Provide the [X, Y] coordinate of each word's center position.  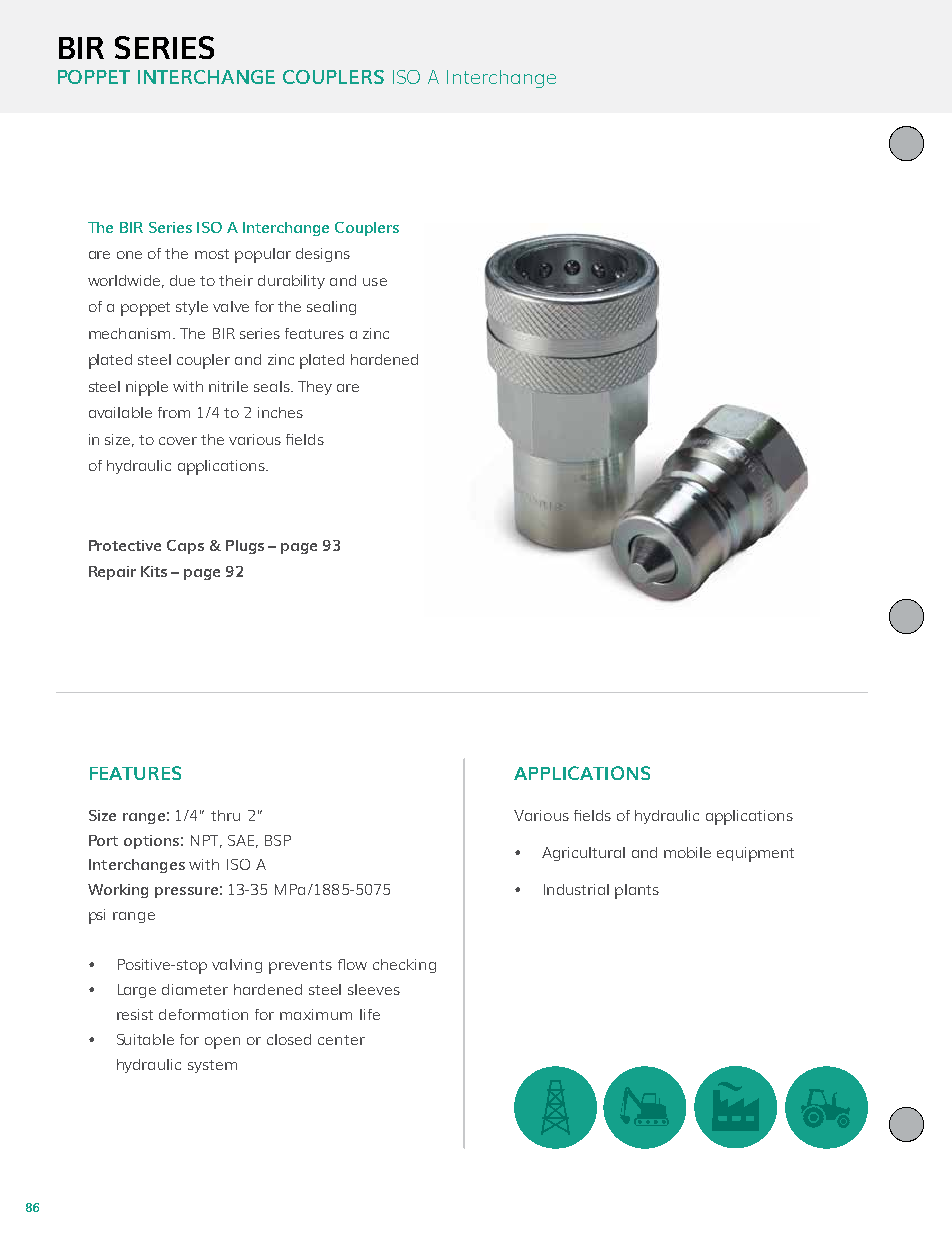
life [370, 1014]
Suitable [145, 1039]
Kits [154, 571]
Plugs [245, 547]
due [182, 280]
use [375, 282]
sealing [331, 308]
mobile [687, 852]
